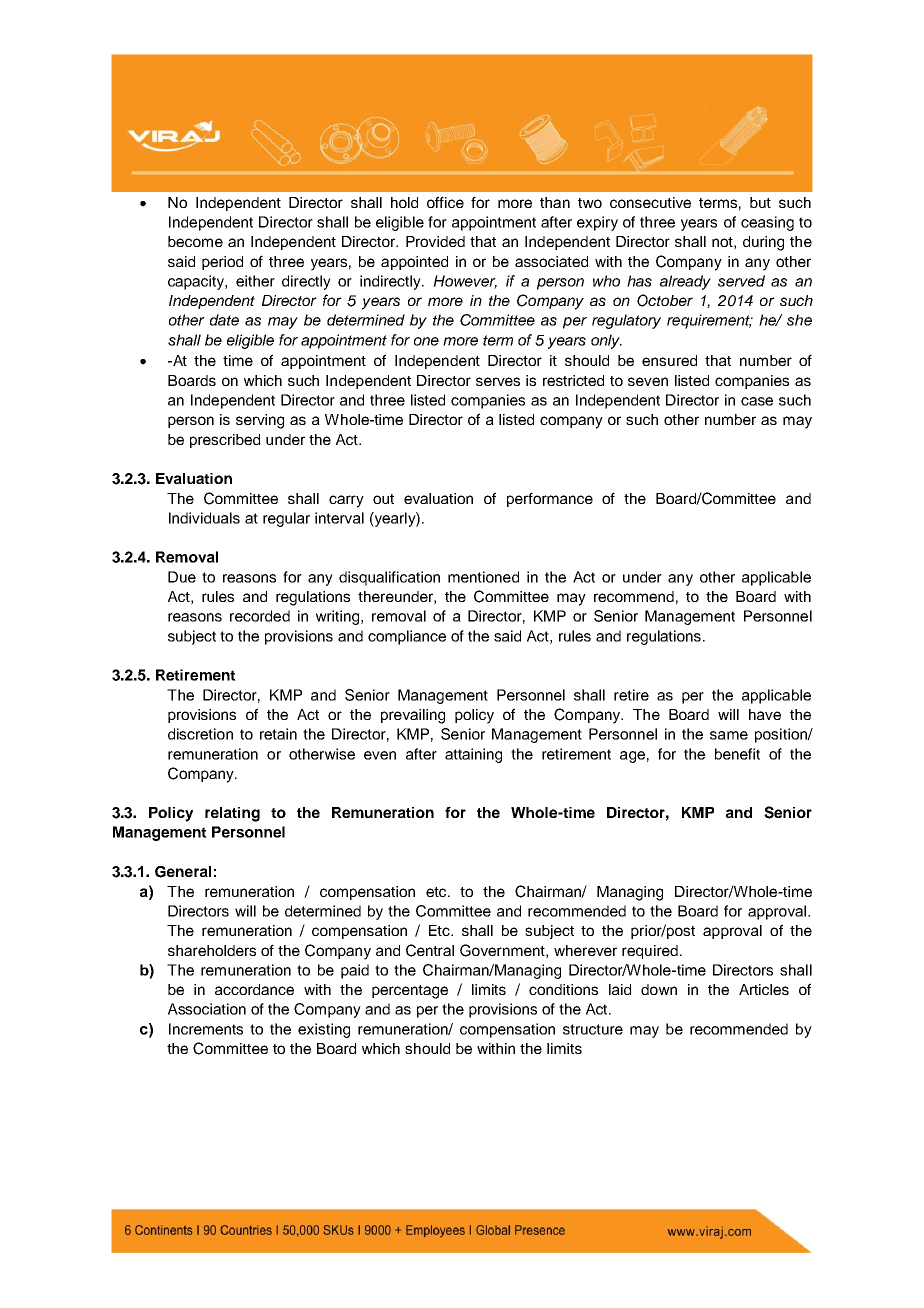 This screenshot has width=924, height=1308. I want to click on same, so click(729, 735).
